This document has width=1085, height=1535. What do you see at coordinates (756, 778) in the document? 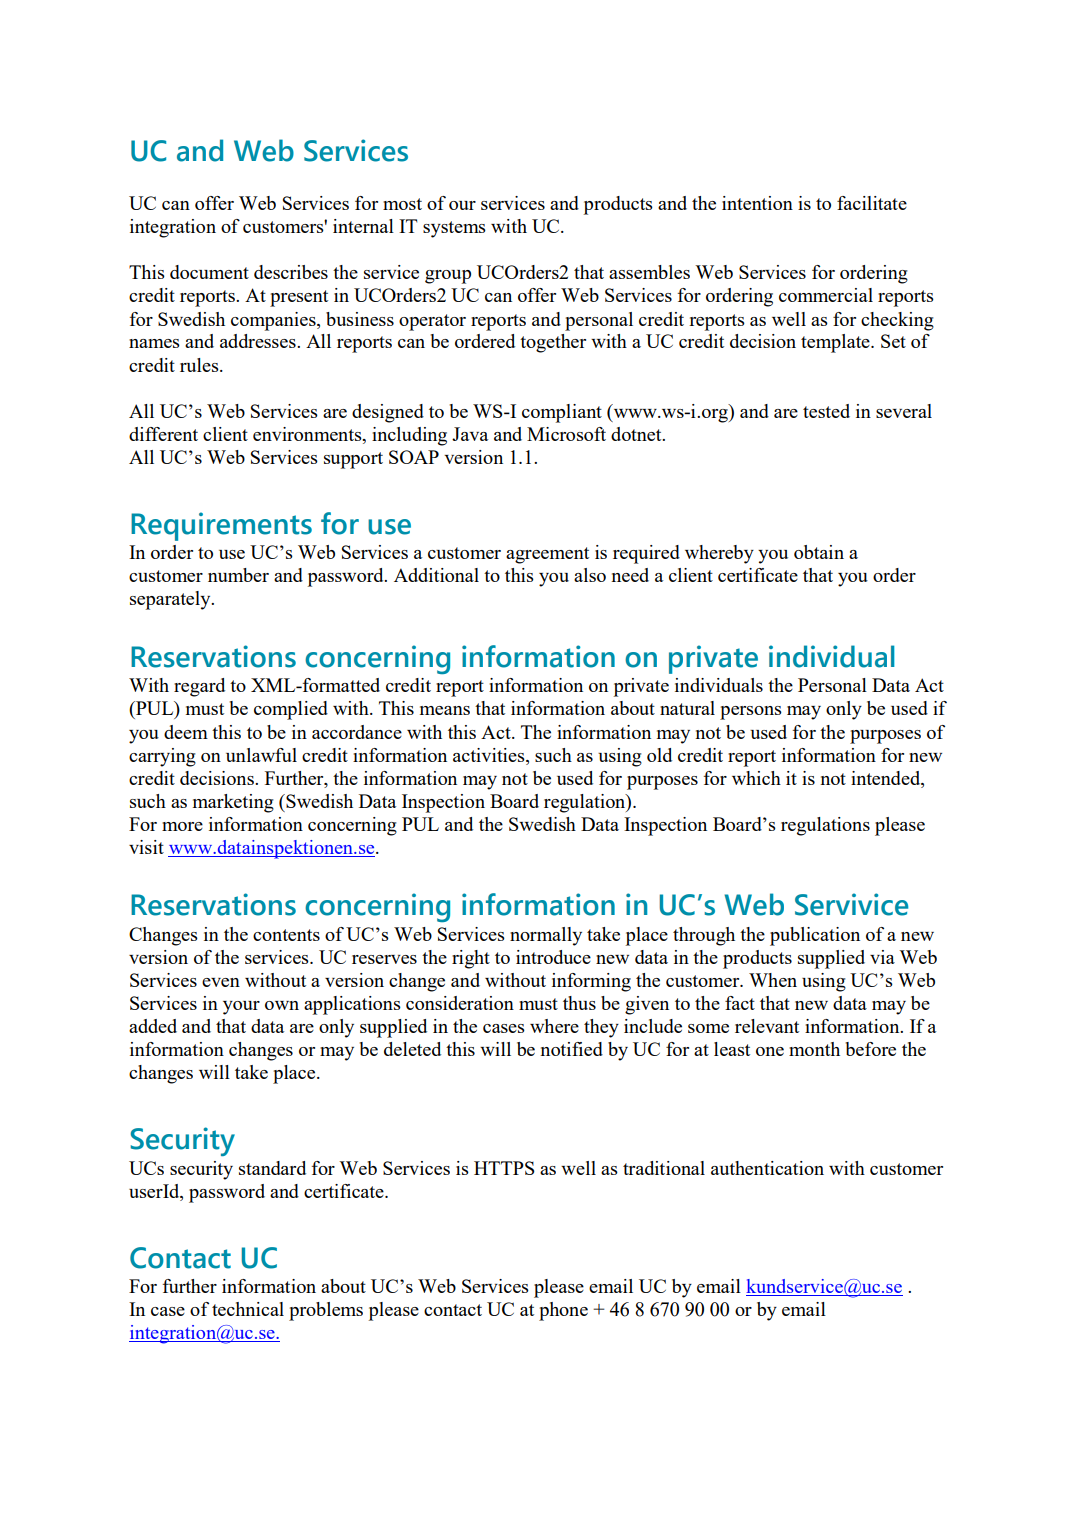
I see `which` at bounding box center [756, 778].
